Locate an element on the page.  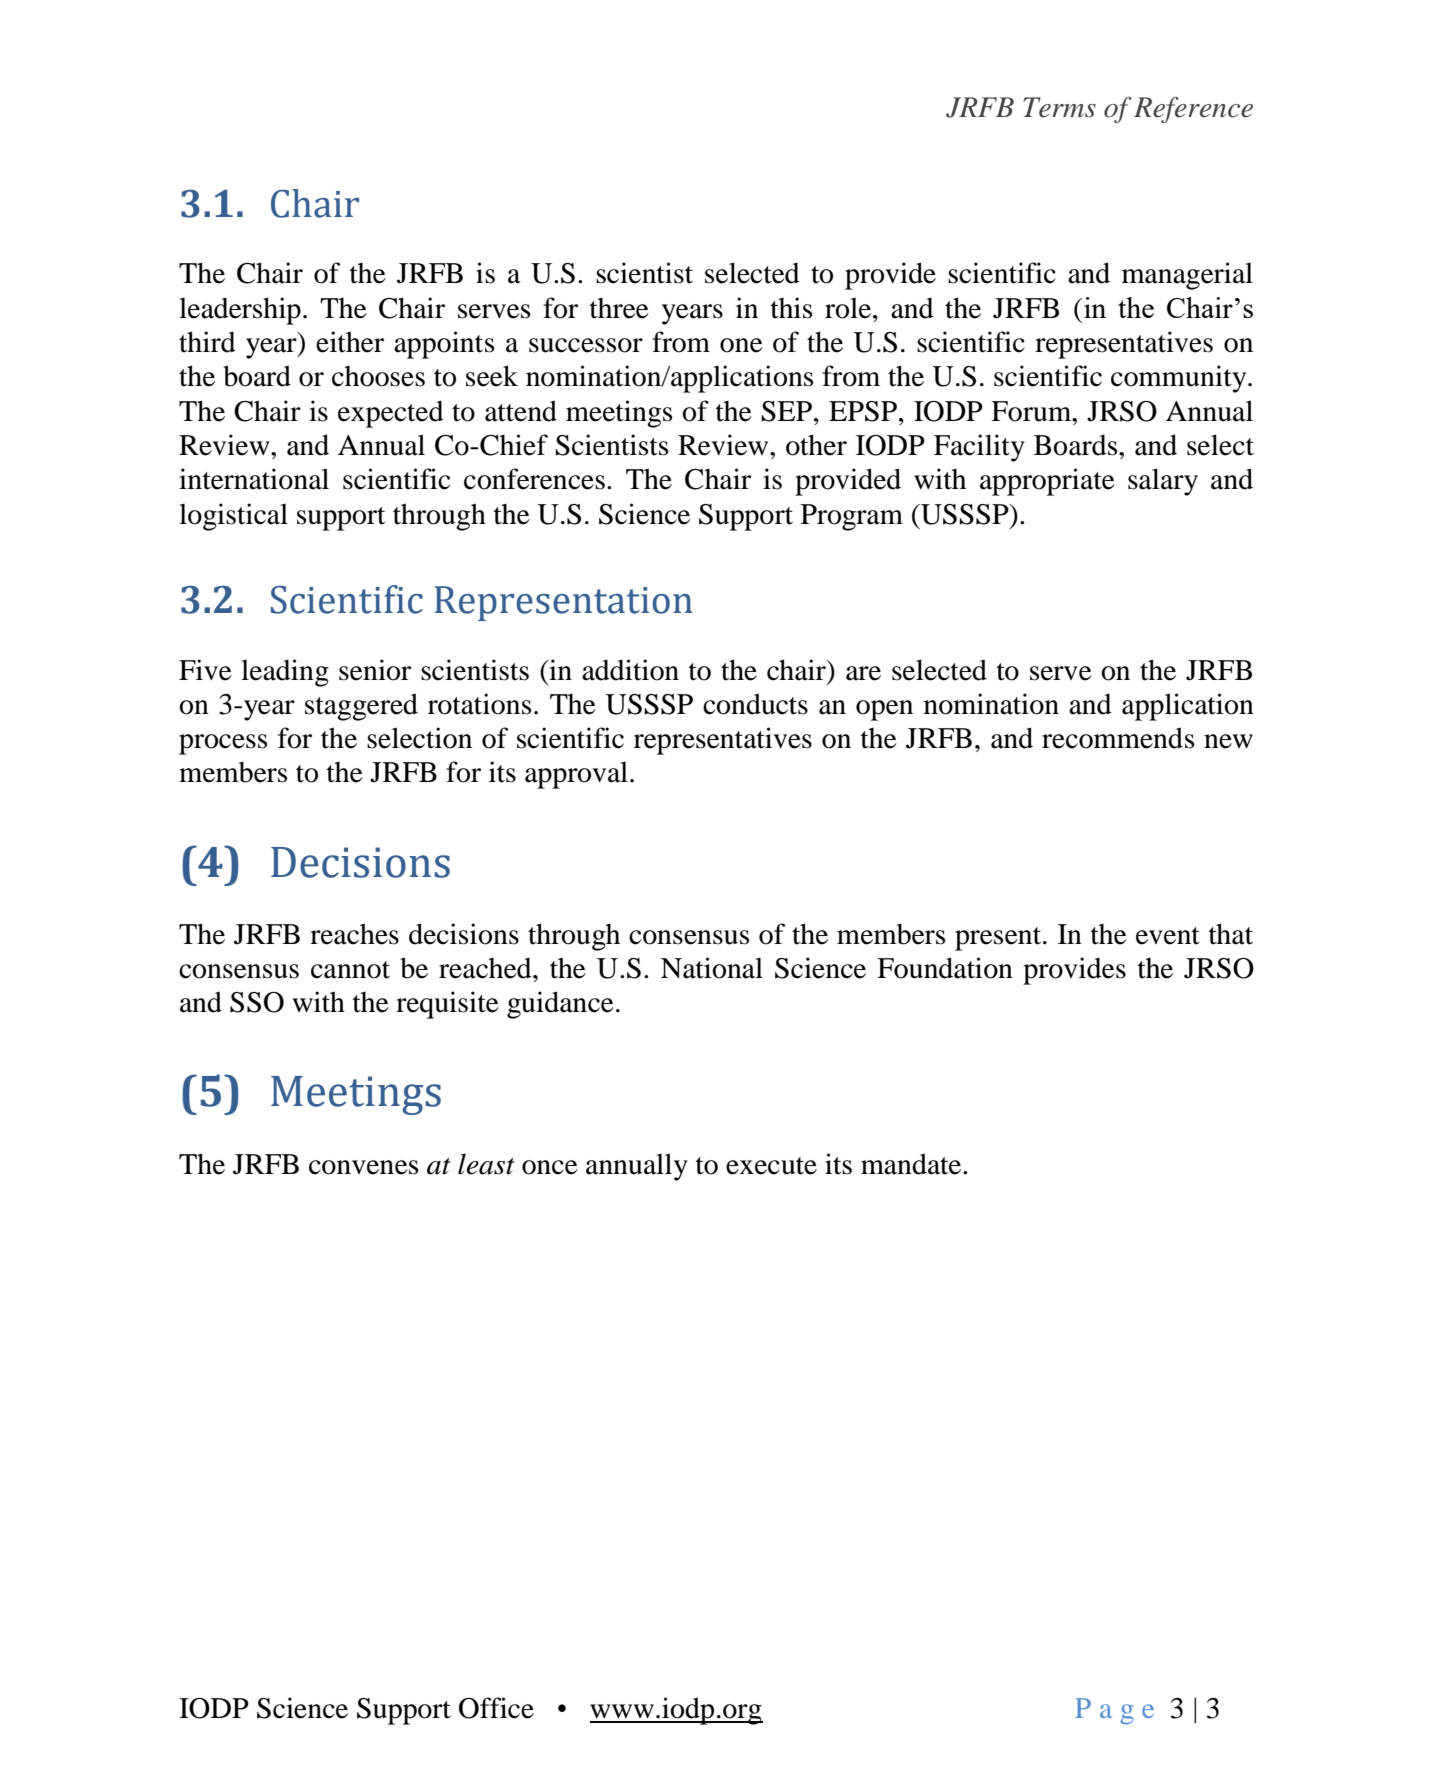
execute is located at coordinates (771, 1166).
